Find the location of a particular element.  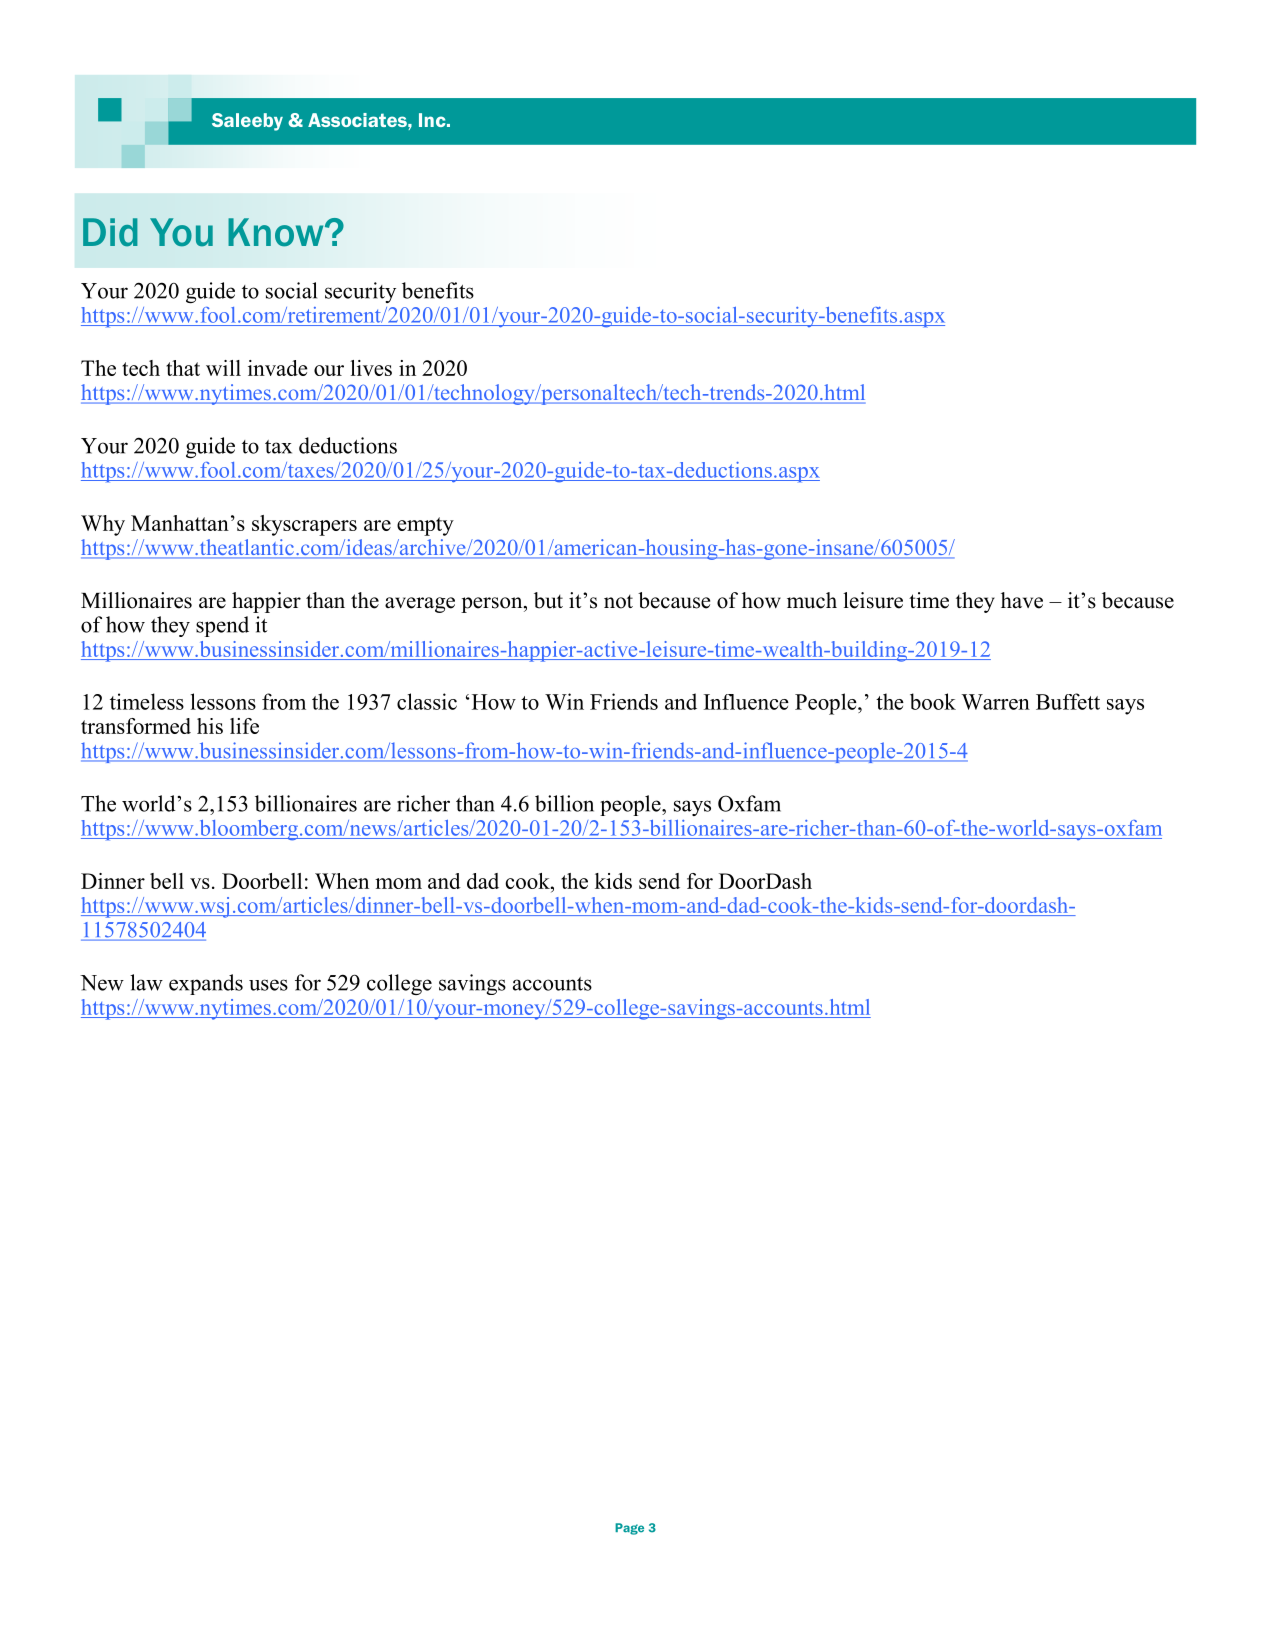

Know is located at coordinates (277, 232).
